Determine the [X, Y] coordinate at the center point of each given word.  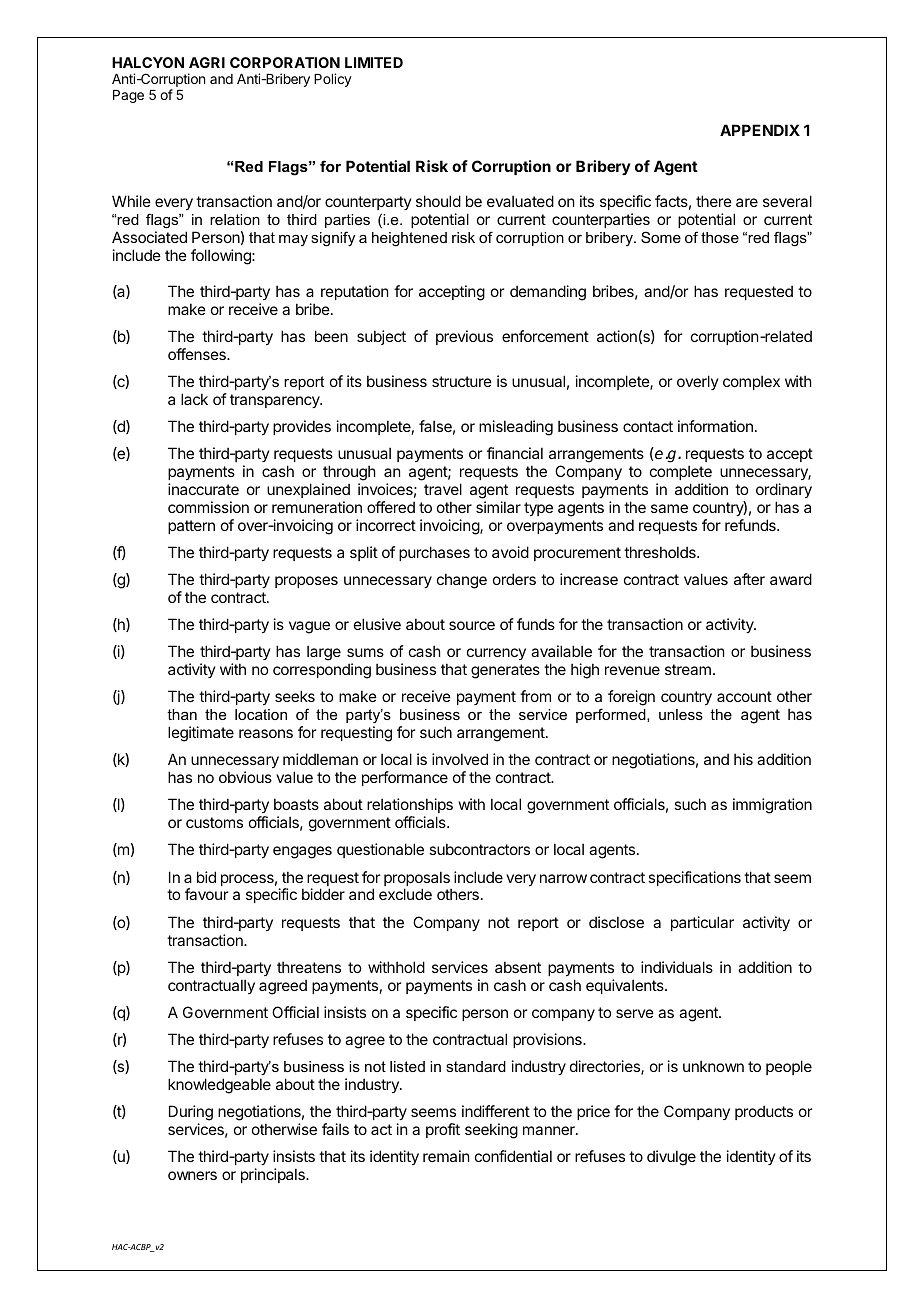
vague [309, 627]
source [472, 625]
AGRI [207, 62]
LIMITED [374, 62]
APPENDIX [760, 130]
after [749, 579]
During [191, 1113]
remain [446, 1156]
